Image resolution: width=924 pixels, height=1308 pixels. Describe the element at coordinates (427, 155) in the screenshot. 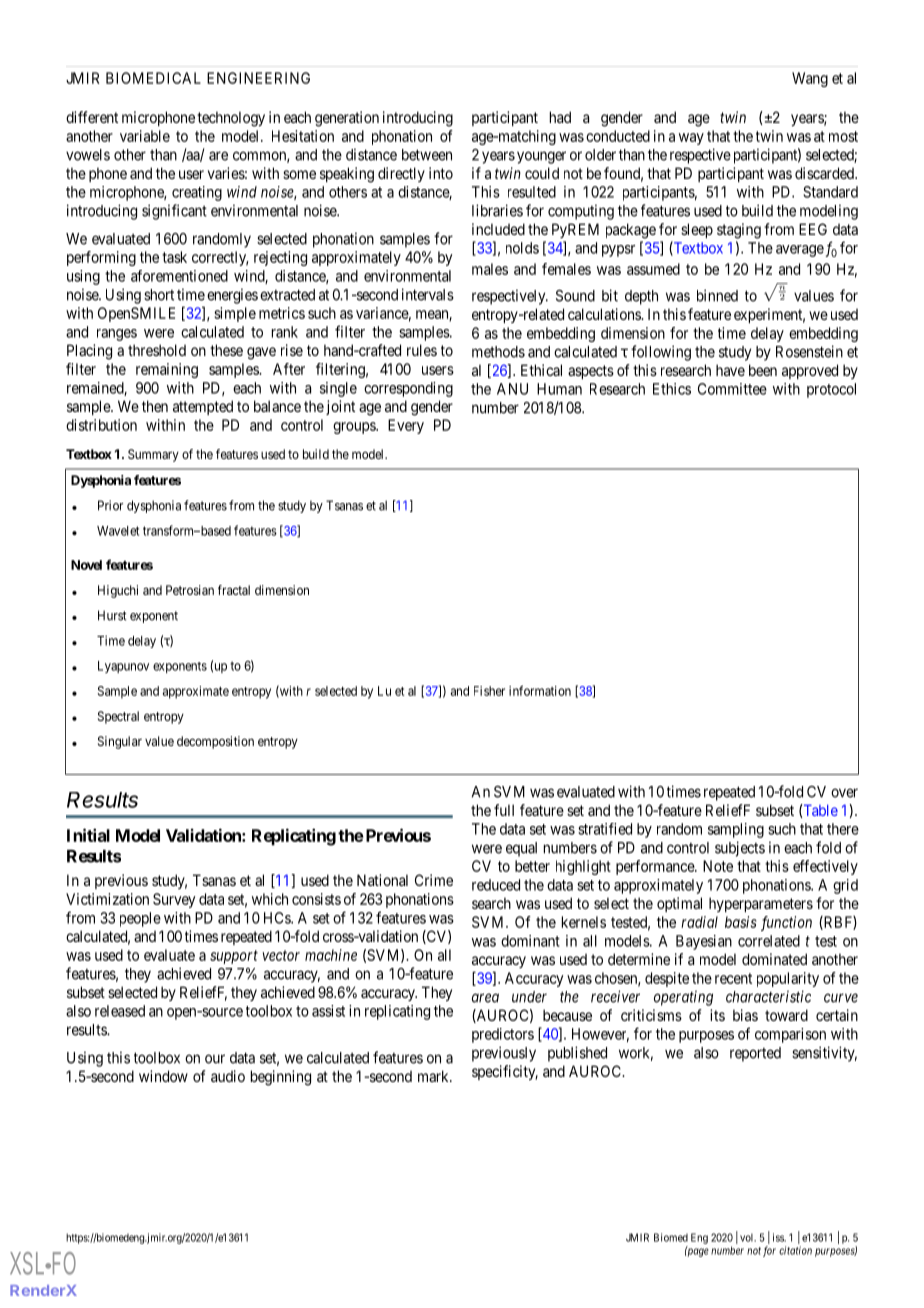

I see `between` at that location.
